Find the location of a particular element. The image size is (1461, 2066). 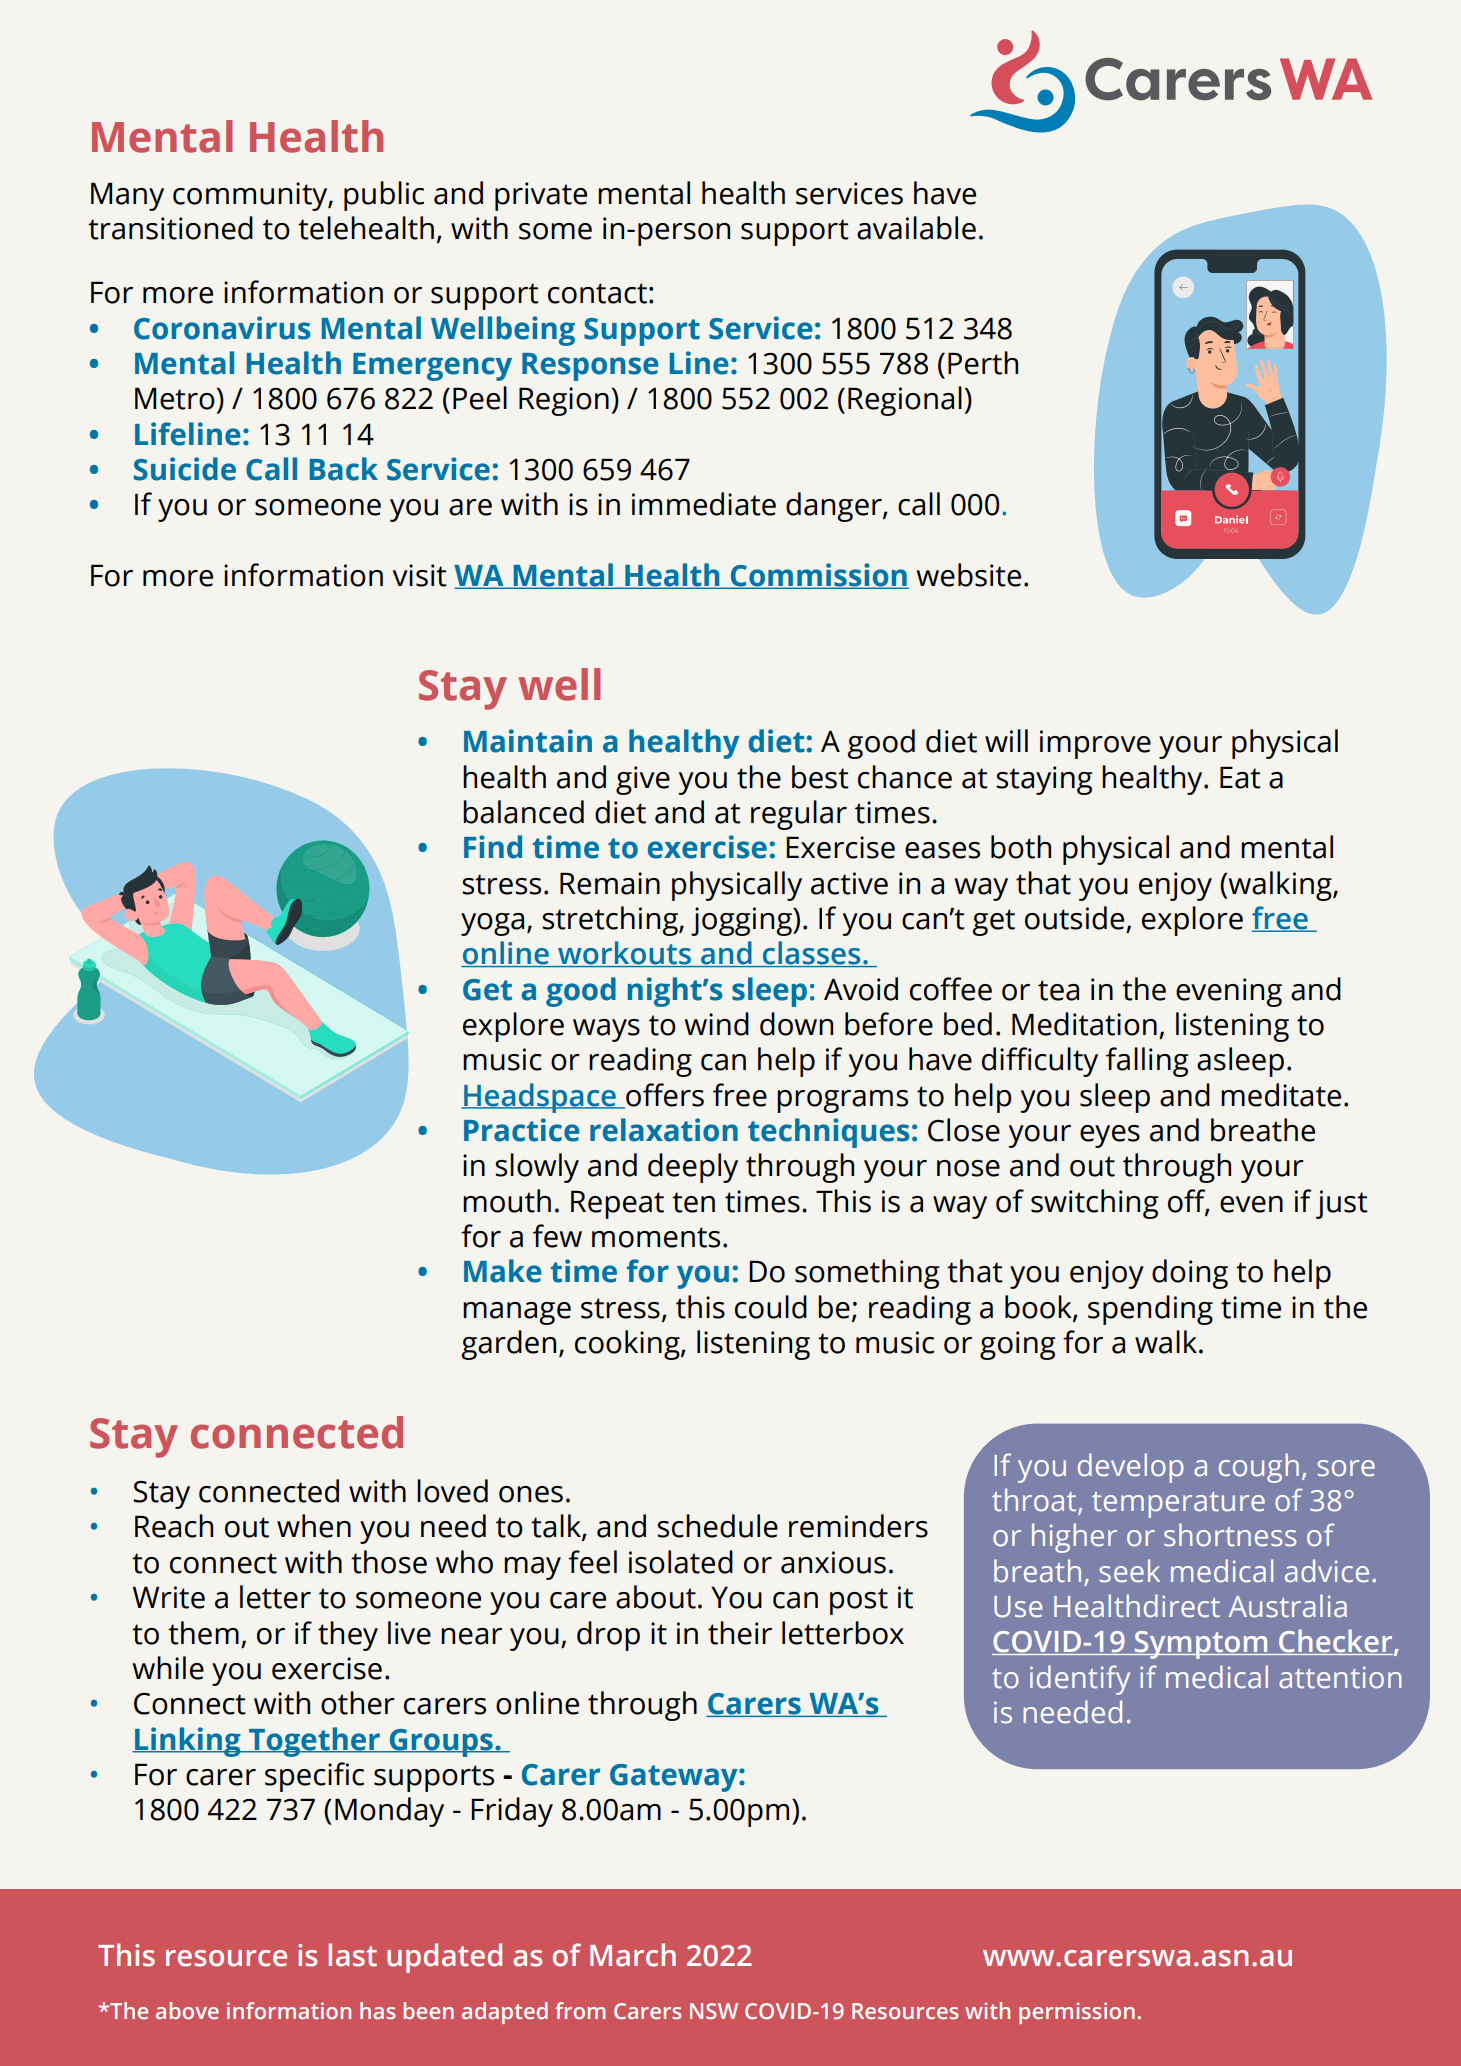

Perth is located at coordinates (983, 363).
